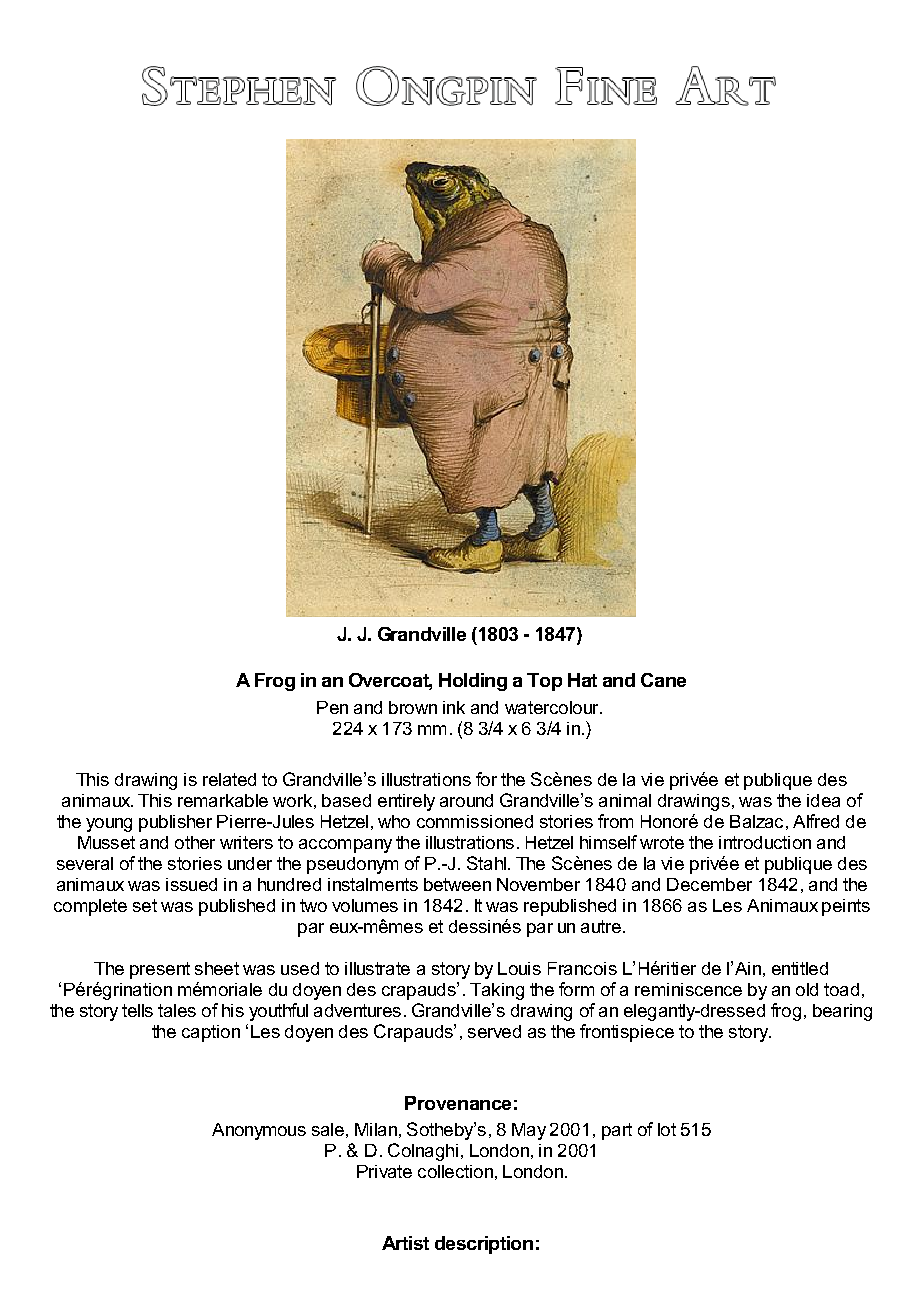 The width and height of the page is (924, 1308). What do you see at coordinates (454, 707) in the page?
I see `ink` at bounding box center [454, 707].
